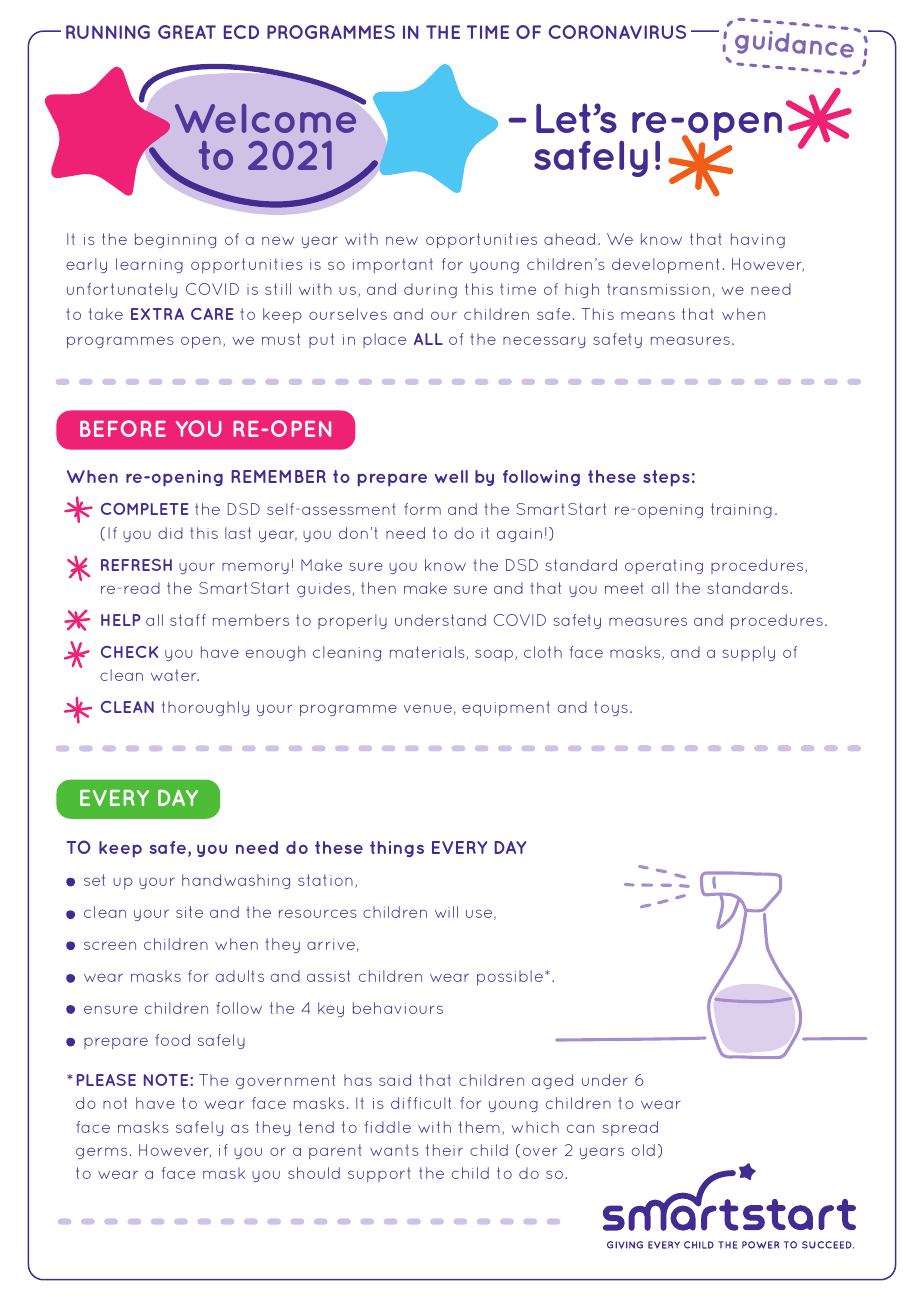 The width and height of the screenshot is (924, 1308). Describe the element at coordinates (444, 1150) in the screenshot. I see `their` at that location.
